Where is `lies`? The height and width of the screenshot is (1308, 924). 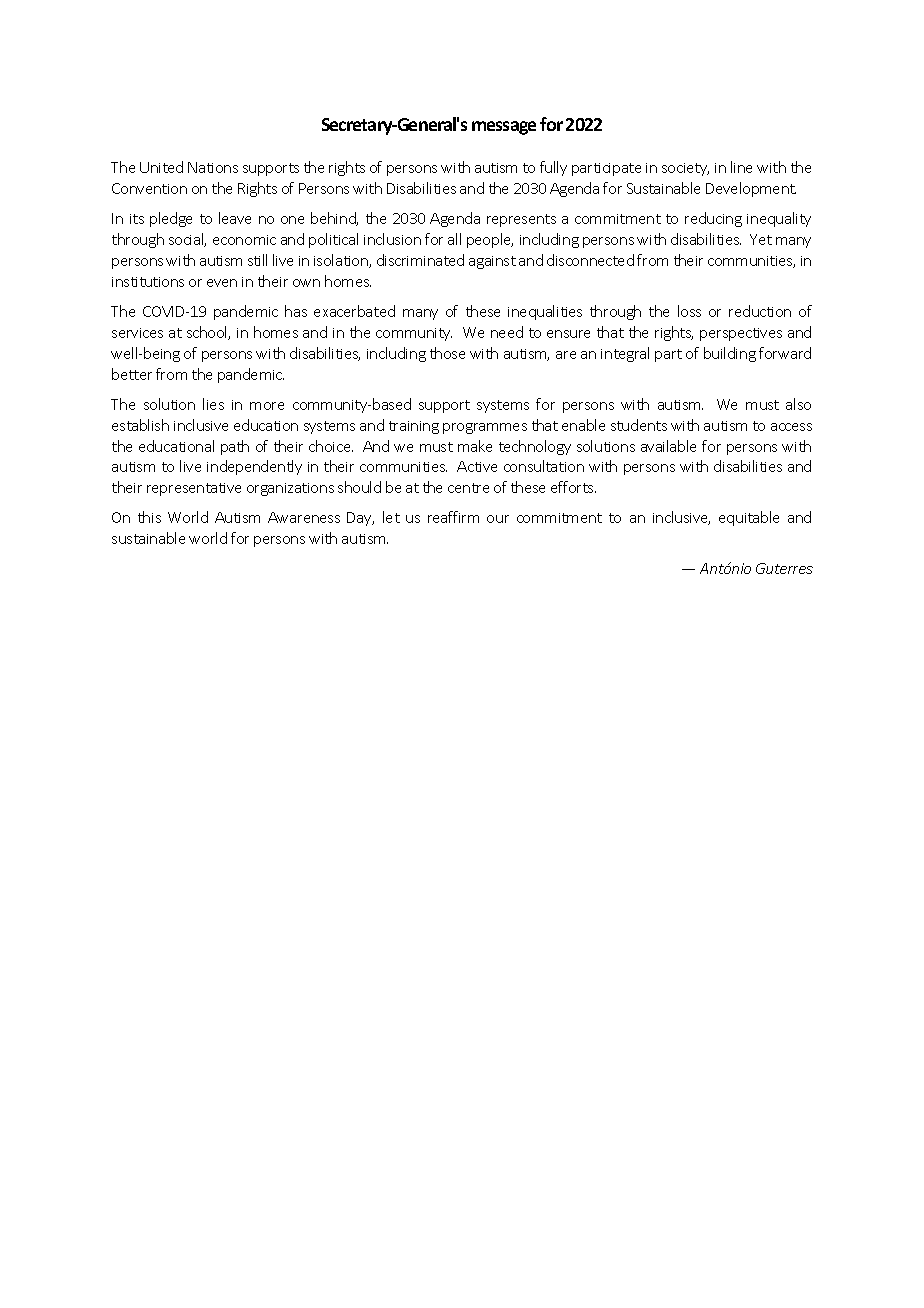 lies is located at coordinates (213, 404).
